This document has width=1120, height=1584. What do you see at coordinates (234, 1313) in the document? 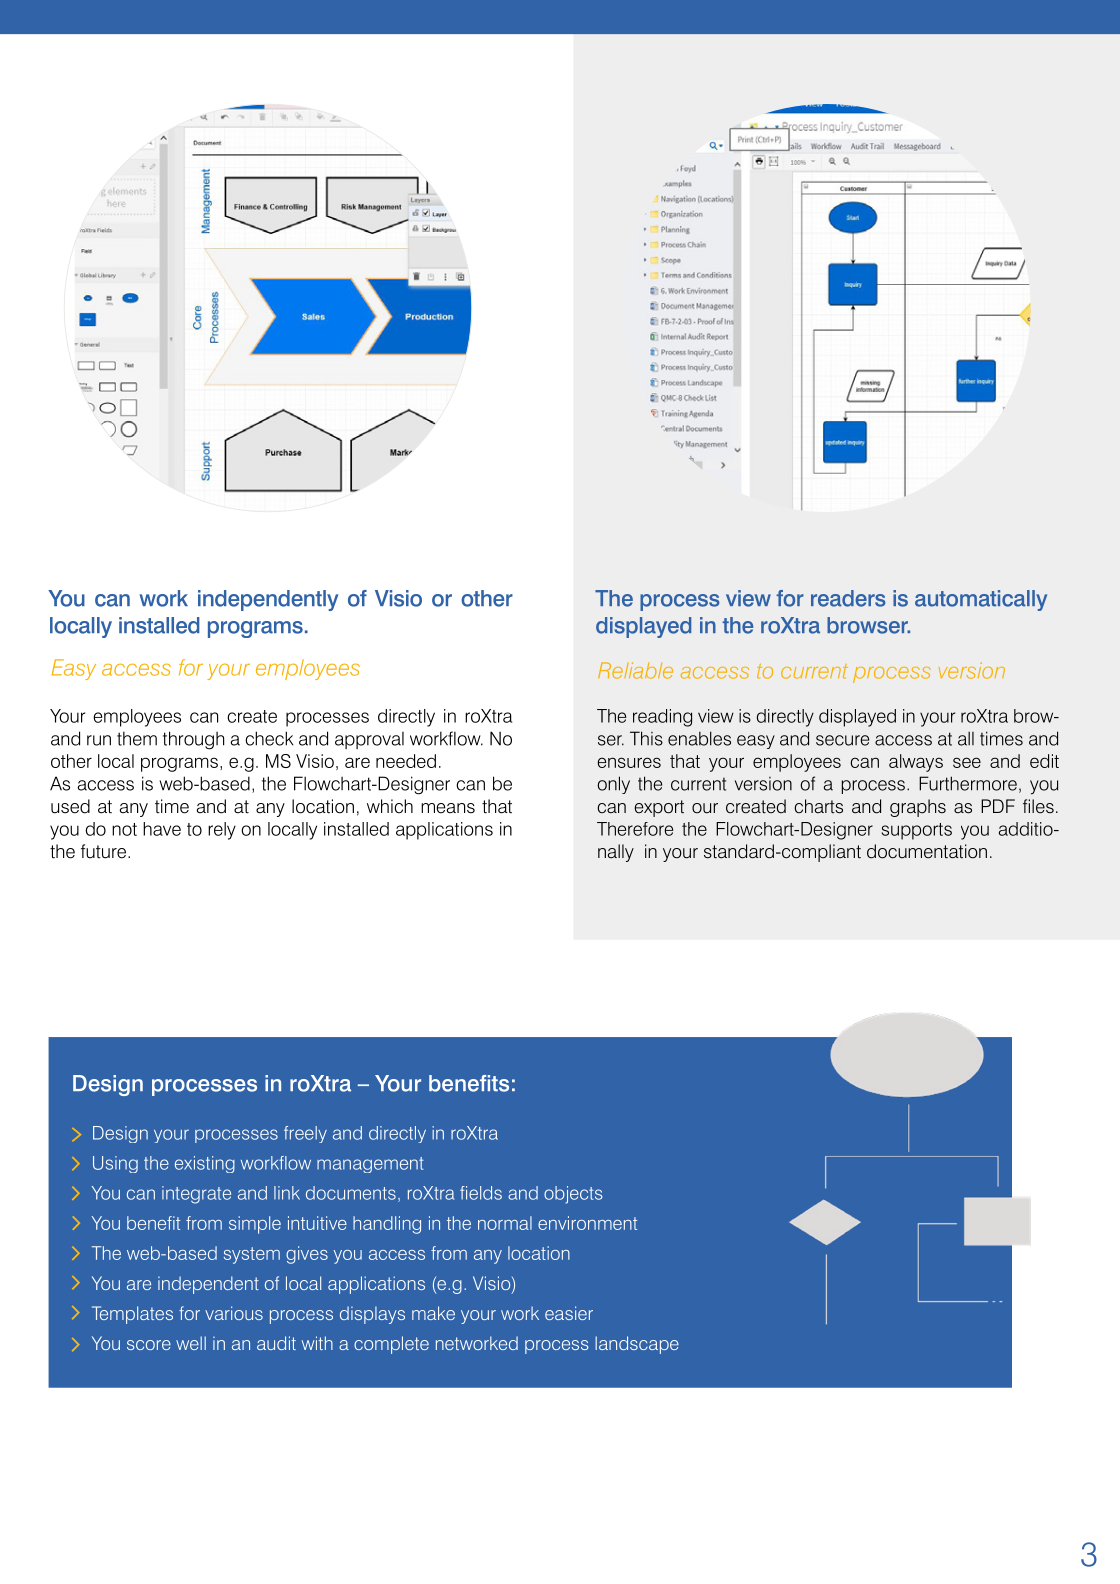
I see `various` at bounding box center [234, 1313].
